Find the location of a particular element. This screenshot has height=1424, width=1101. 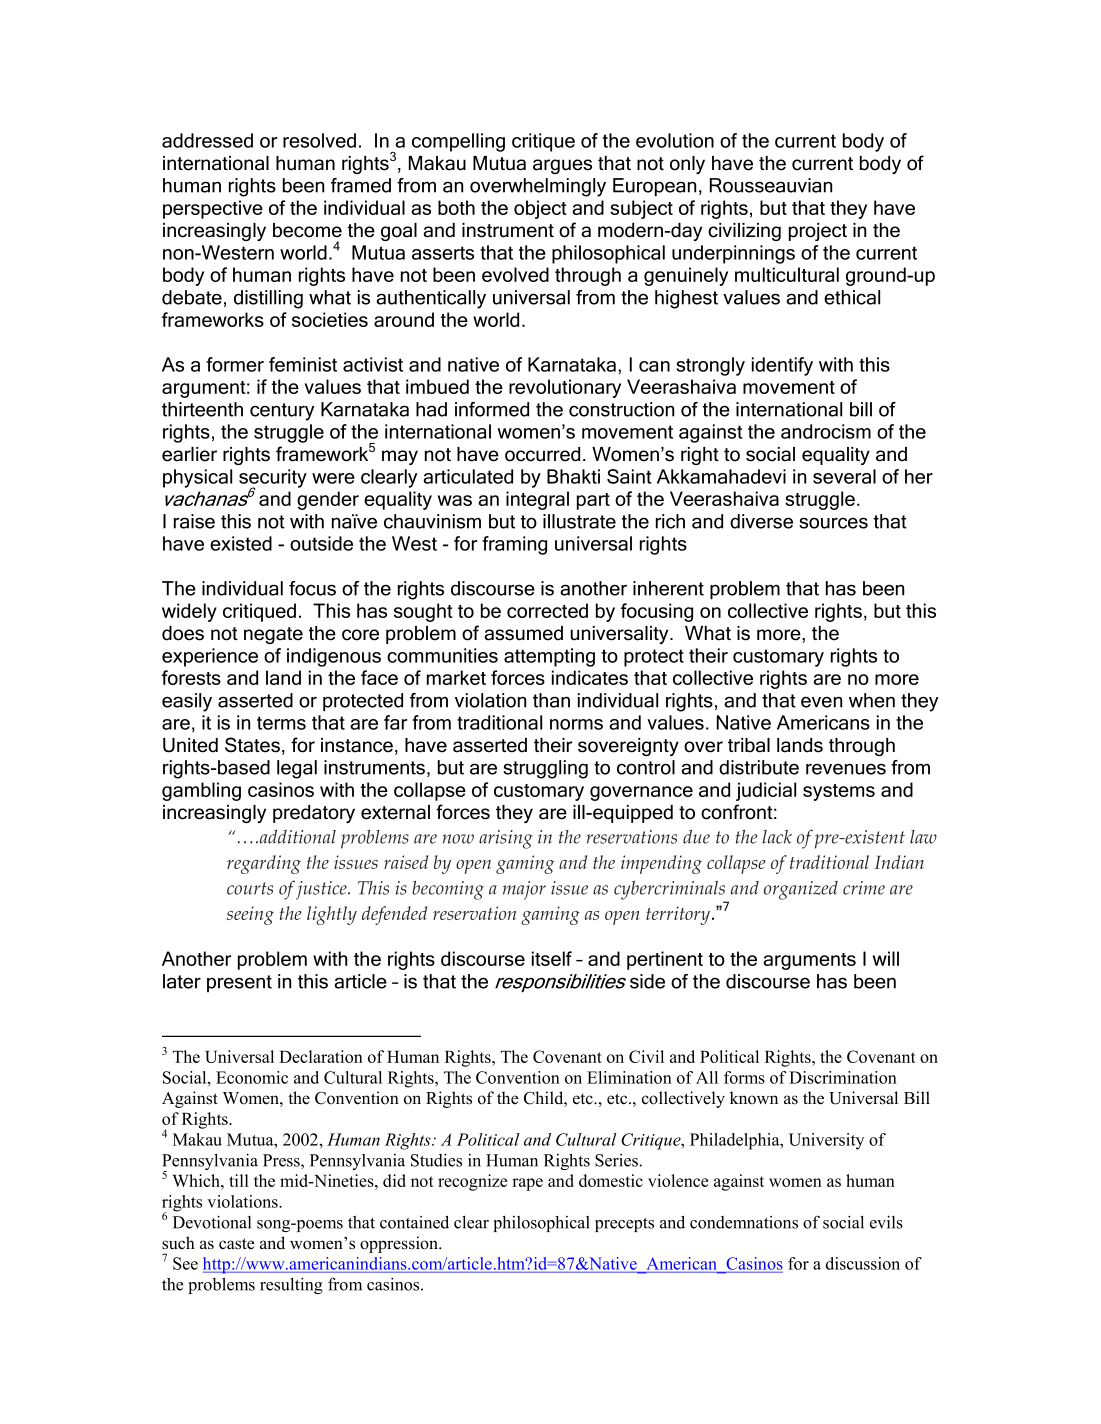

argues is located at coordinates (562, 166).
